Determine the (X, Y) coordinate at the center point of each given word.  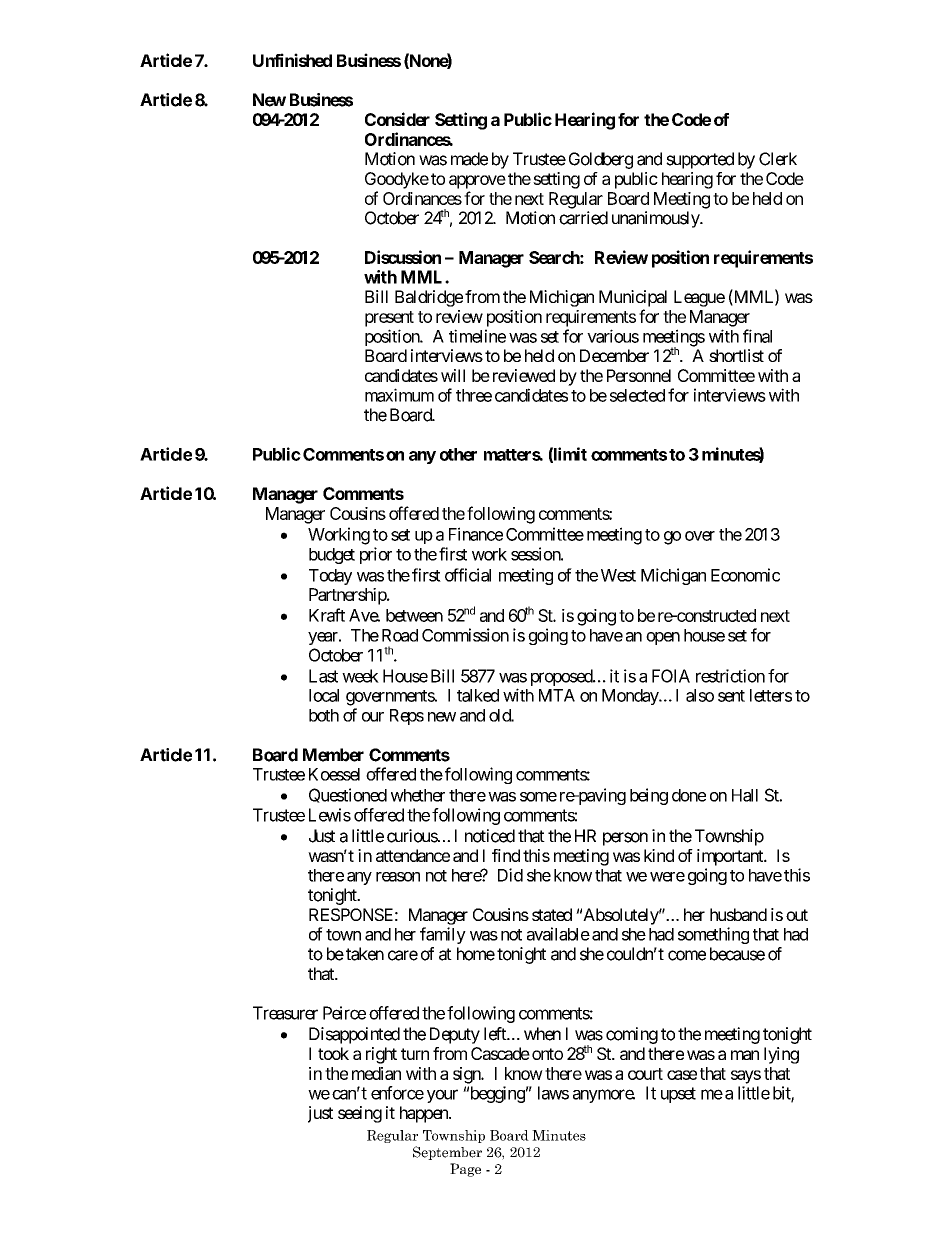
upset (678, 1095)
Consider (397, 119)
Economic (745, 575)
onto (547, 1054)
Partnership (348, 596)
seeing (360, 1114)
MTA (557, 695)
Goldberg (601, 160)
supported (700, 160)
